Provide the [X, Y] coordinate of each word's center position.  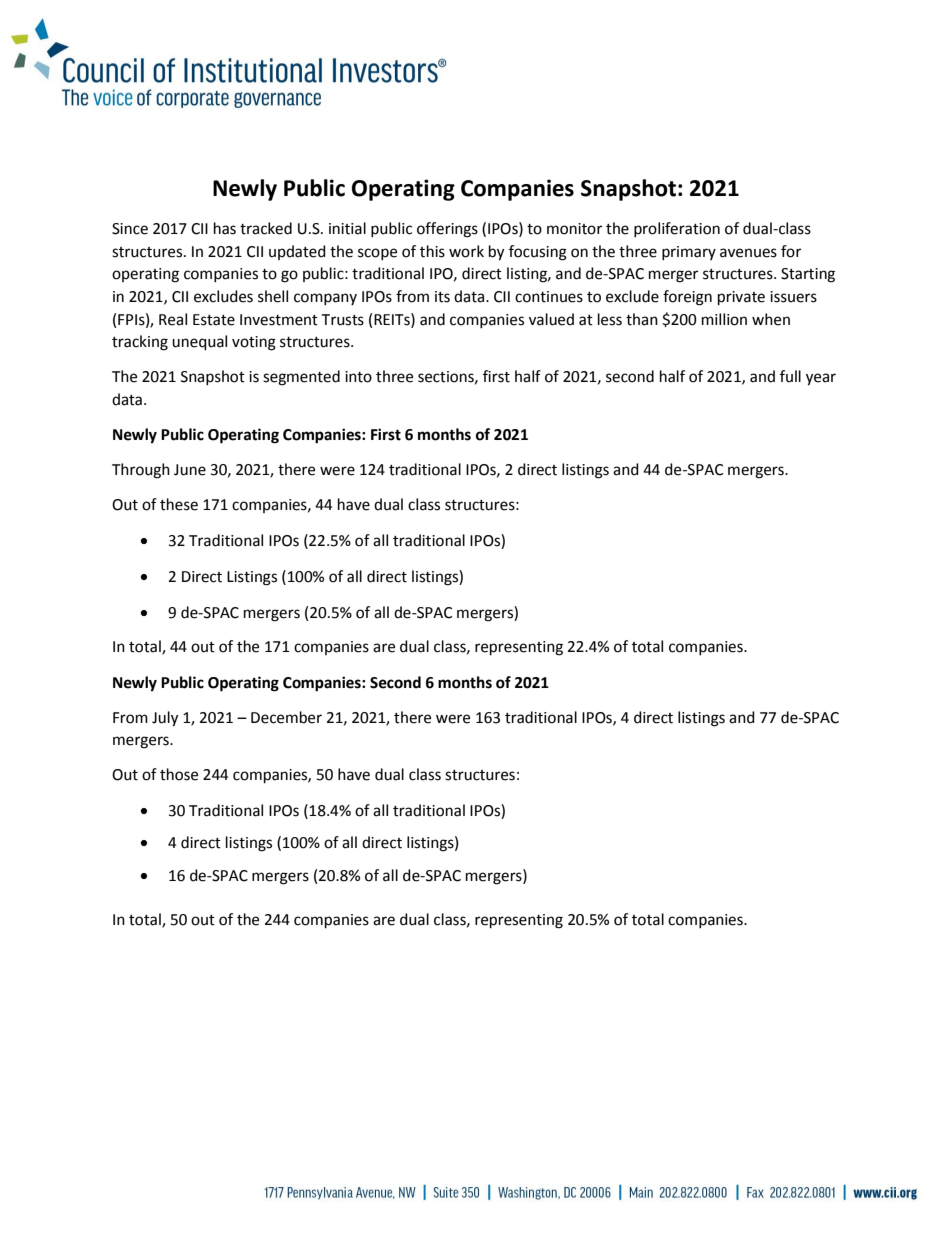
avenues [748, 253]
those [179, 774]
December [286, 717]
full [790, 376]
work [466, 251]
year [821, 379]
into [358, 377]
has [225, 228]
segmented [301, 378]
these [179, 504]
